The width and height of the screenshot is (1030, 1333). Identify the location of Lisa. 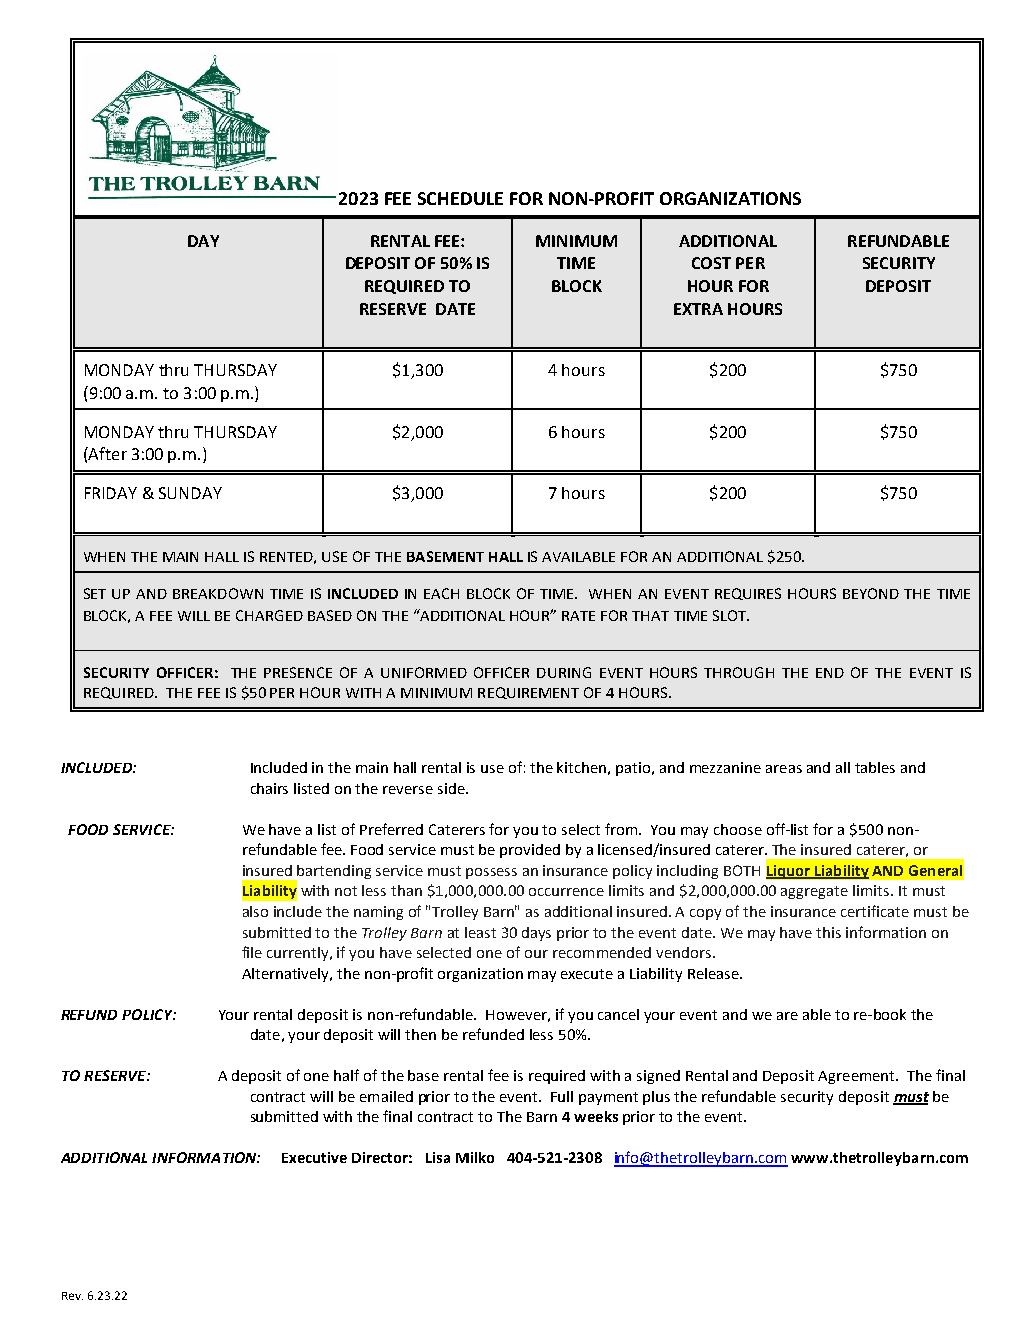
(438, 1157).
